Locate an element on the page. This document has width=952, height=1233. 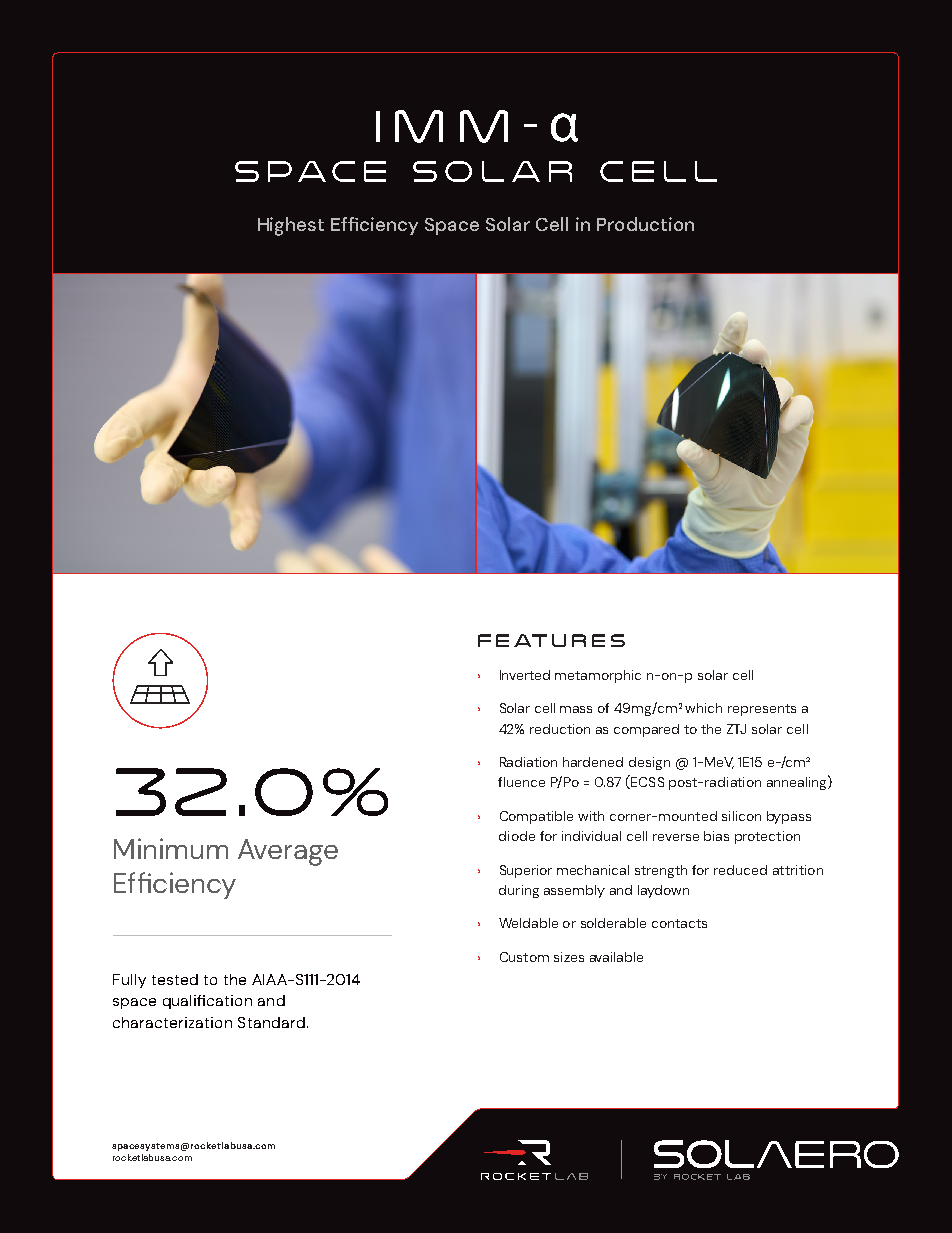
design is located at coordinates (649, 763).
